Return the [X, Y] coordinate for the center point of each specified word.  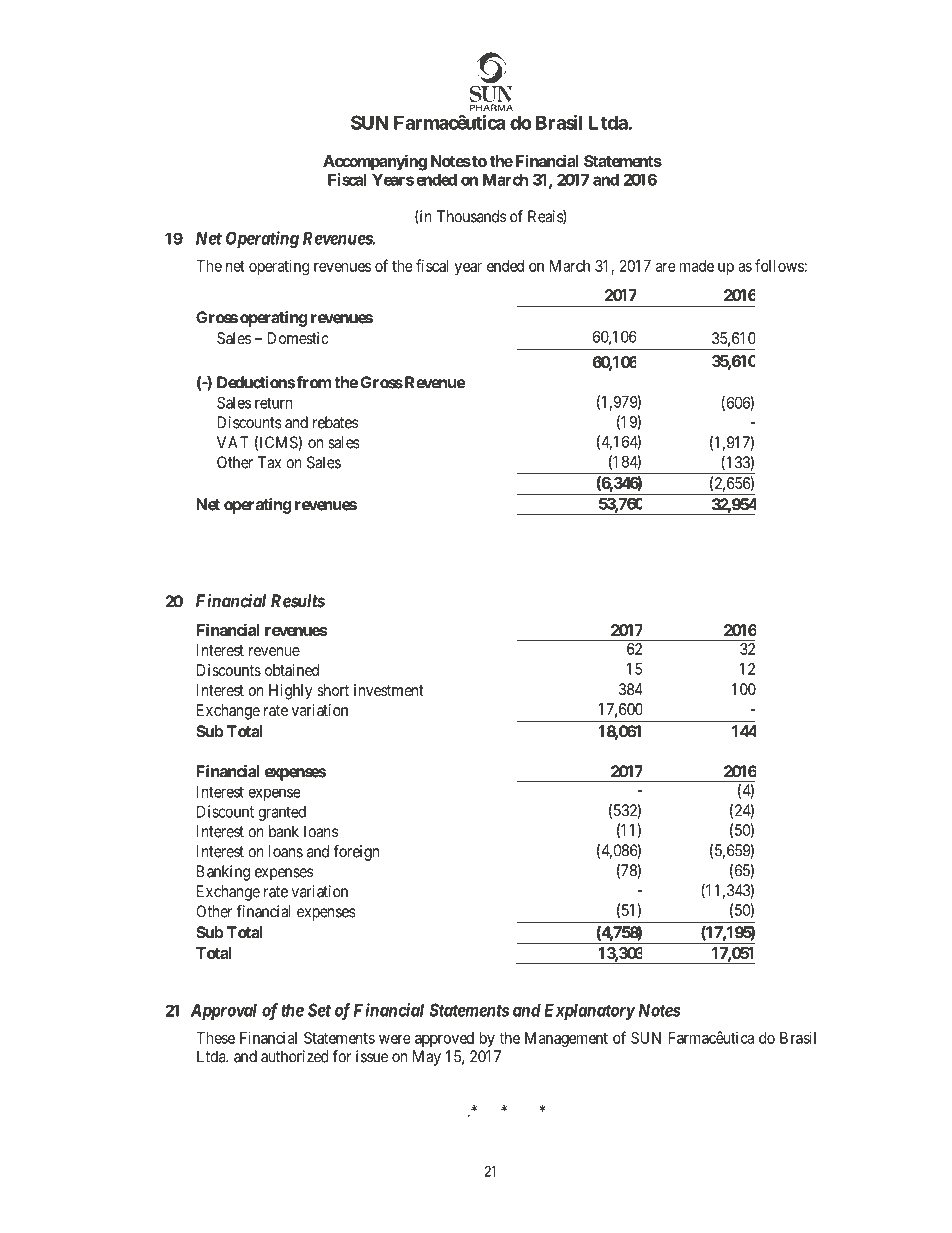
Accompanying [375, 162]
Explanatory [589, 1011]
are [666, 267]
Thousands [471, 216]
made [697, 266]
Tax [269, 462]
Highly [291, 692]
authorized [294, 1056]
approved [444, 1039]
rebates [335, 422]
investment [389, 690]
